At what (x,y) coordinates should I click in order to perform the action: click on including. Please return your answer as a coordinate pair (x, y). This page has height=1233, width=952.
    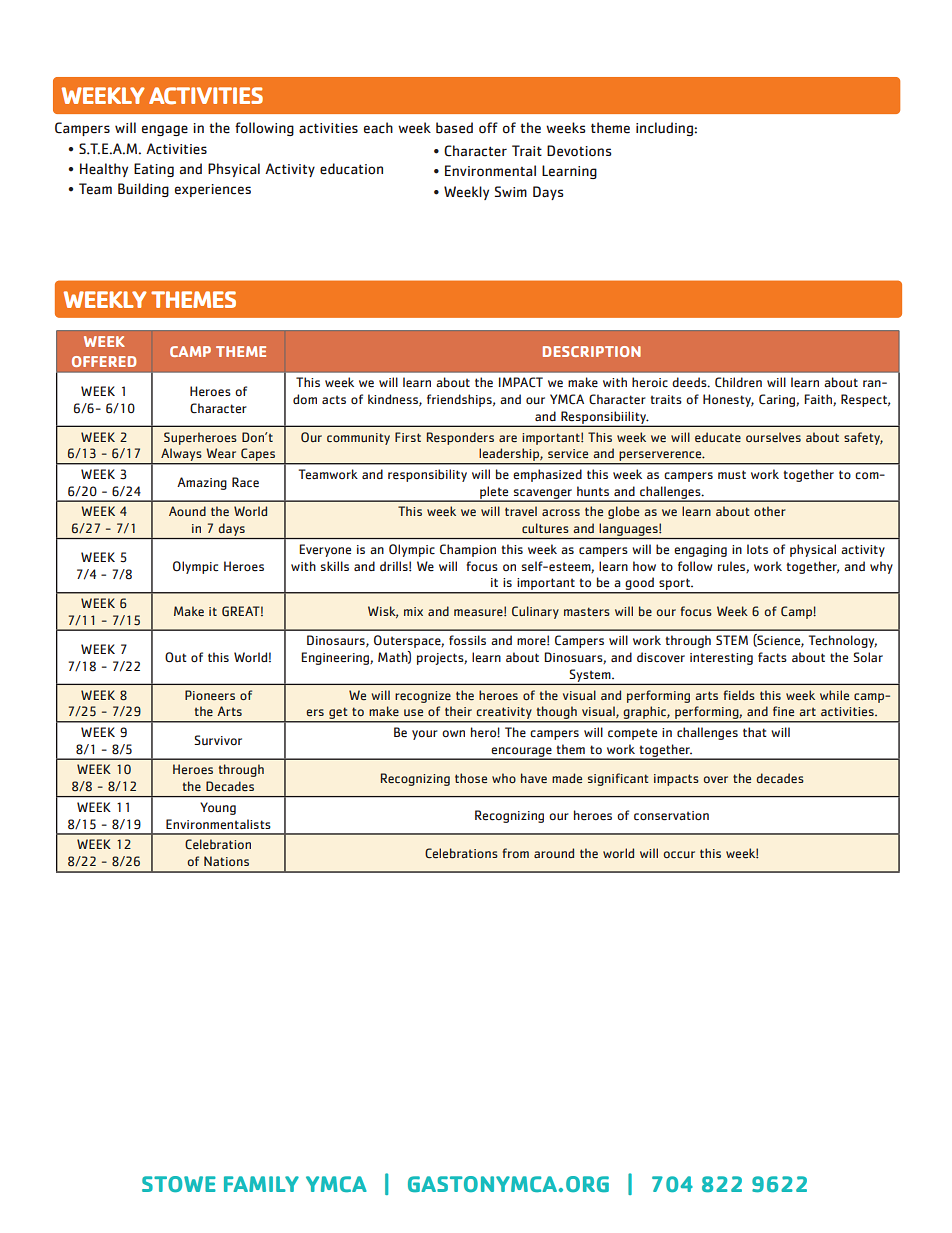
    Looking at the image, I should click on (664, 129).
